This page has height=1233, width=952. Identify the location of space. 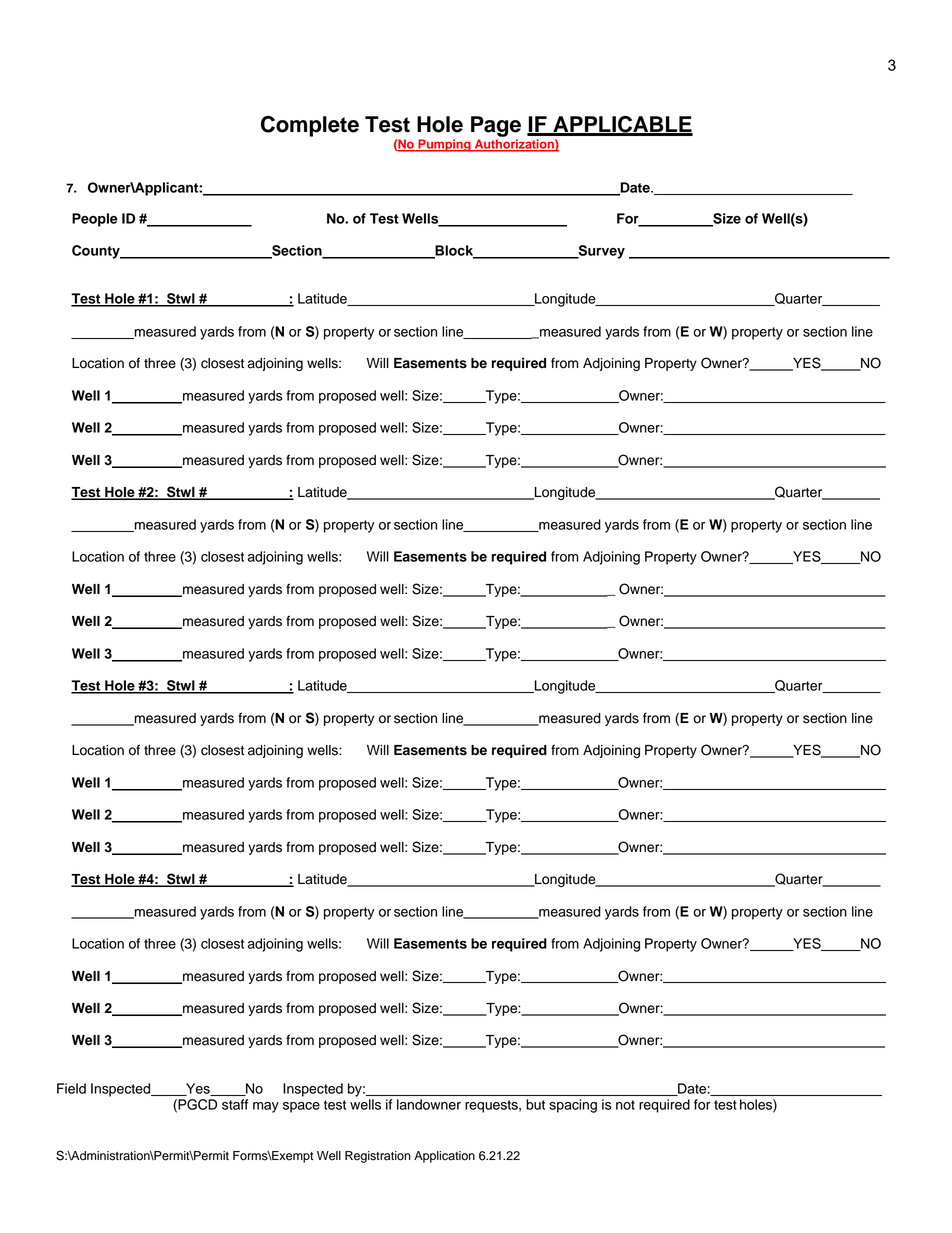
(301, 1107).
